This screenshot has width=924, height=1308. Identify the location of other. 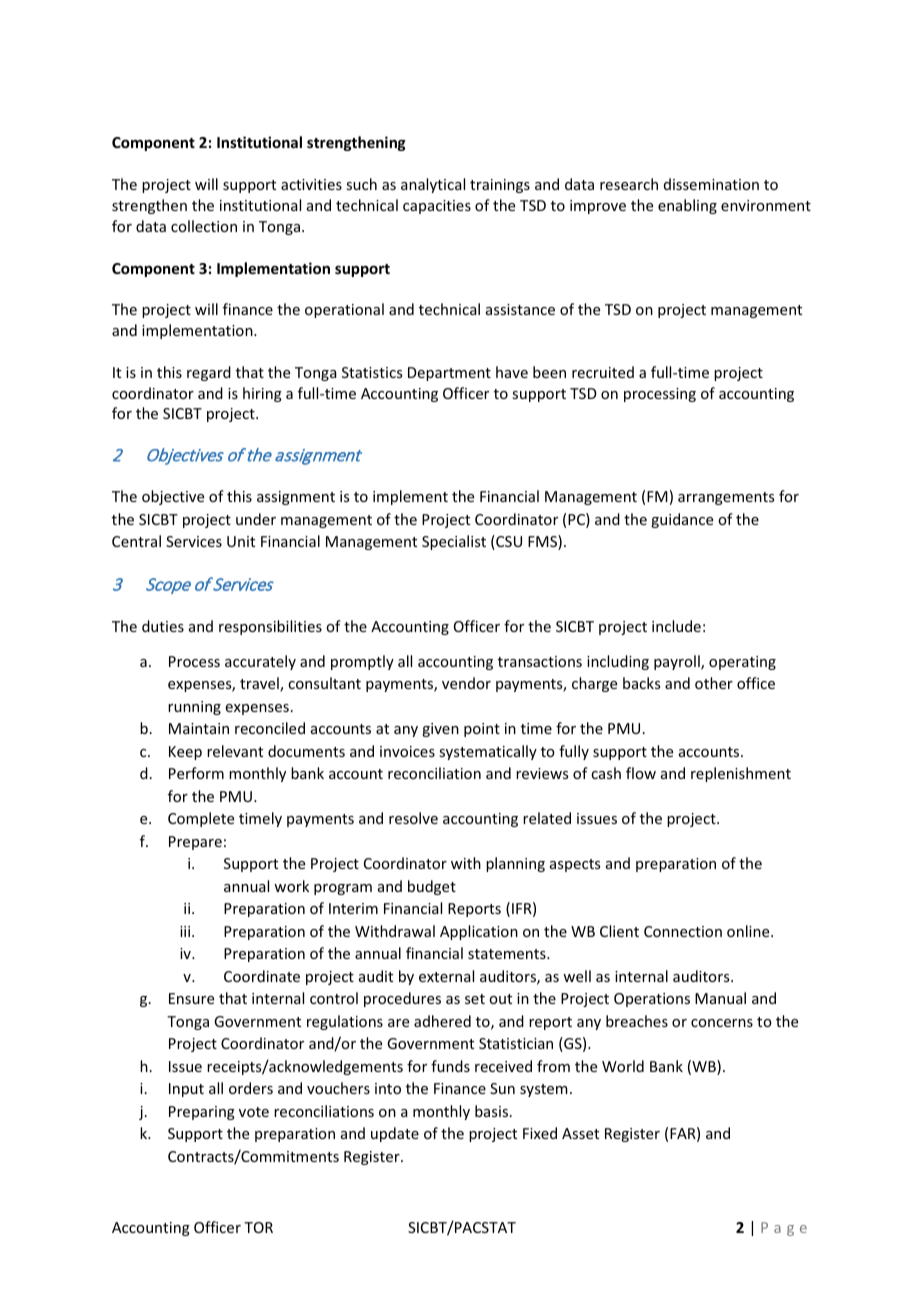
(714, 683).
